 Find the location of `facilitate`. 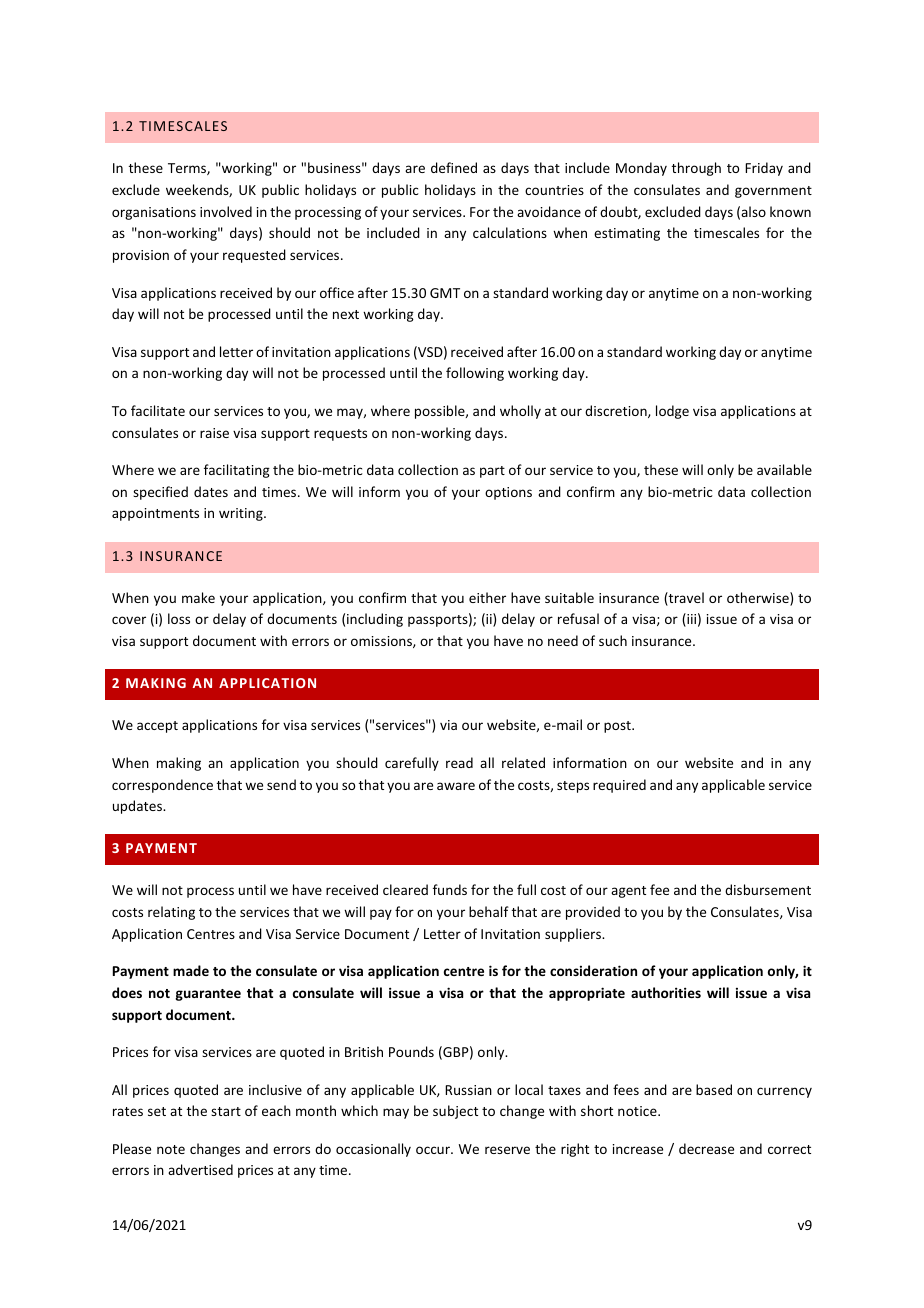

facilitate is located at coordinates (158, 410).
